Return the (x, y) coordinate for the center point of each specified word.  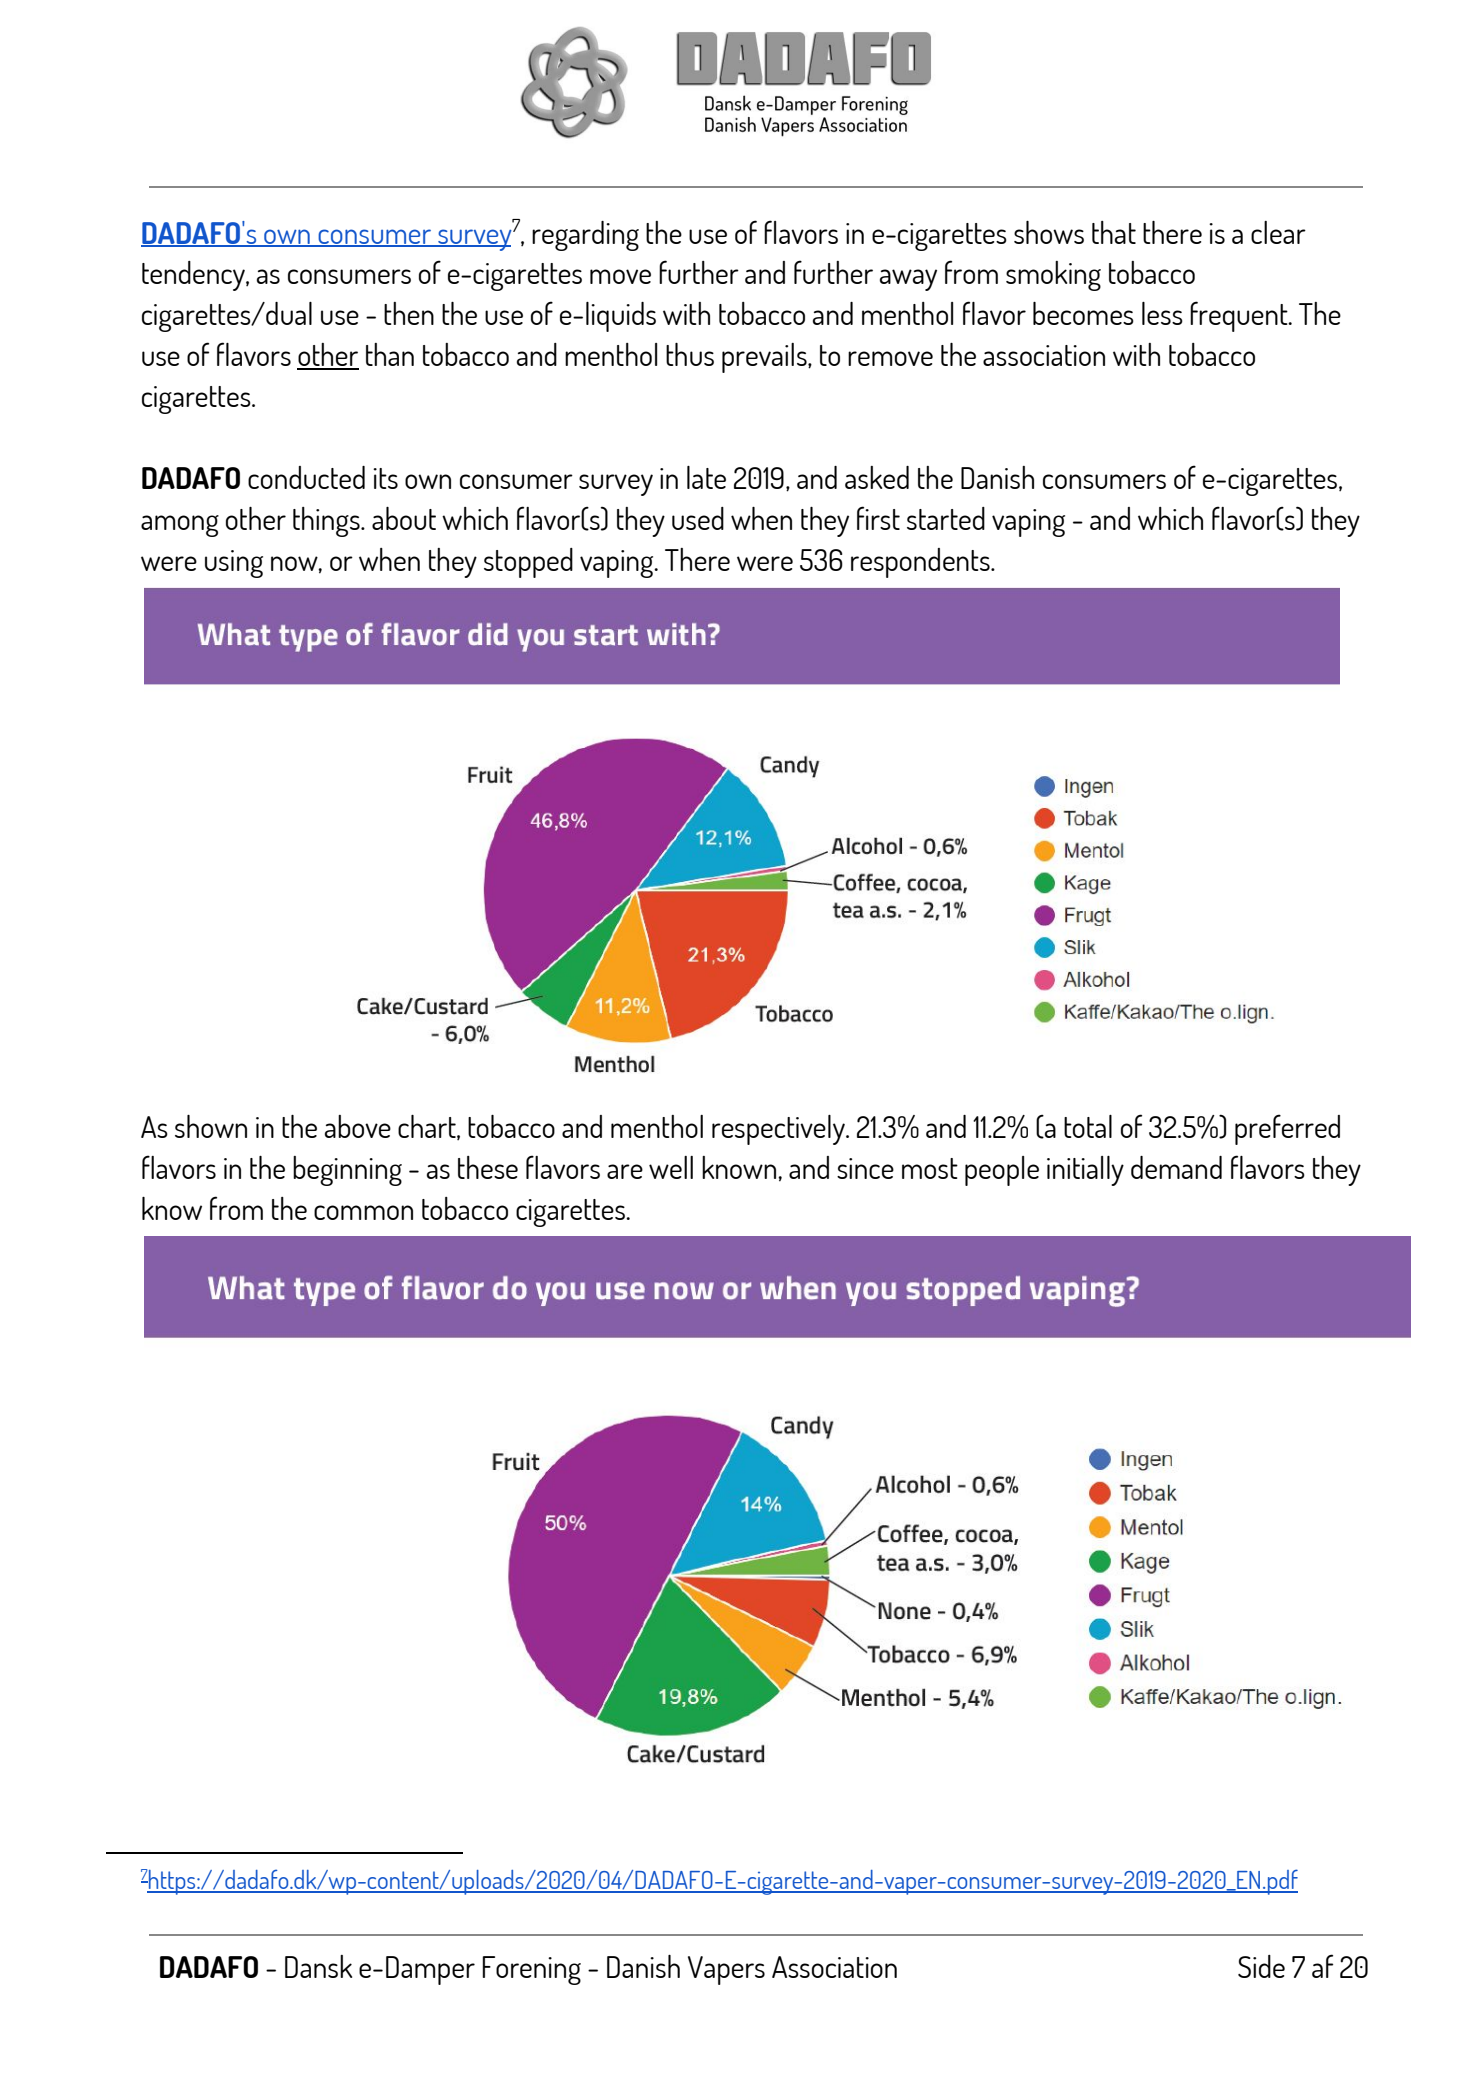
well (671, 1167)
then (409, 313)
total (1088, 1126)
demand (1176, 1167)
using (234, 564)
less (1162, 313)
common (363, 1212)
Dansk (318, 1966)
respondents (921, 563)
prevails (765, 358)
